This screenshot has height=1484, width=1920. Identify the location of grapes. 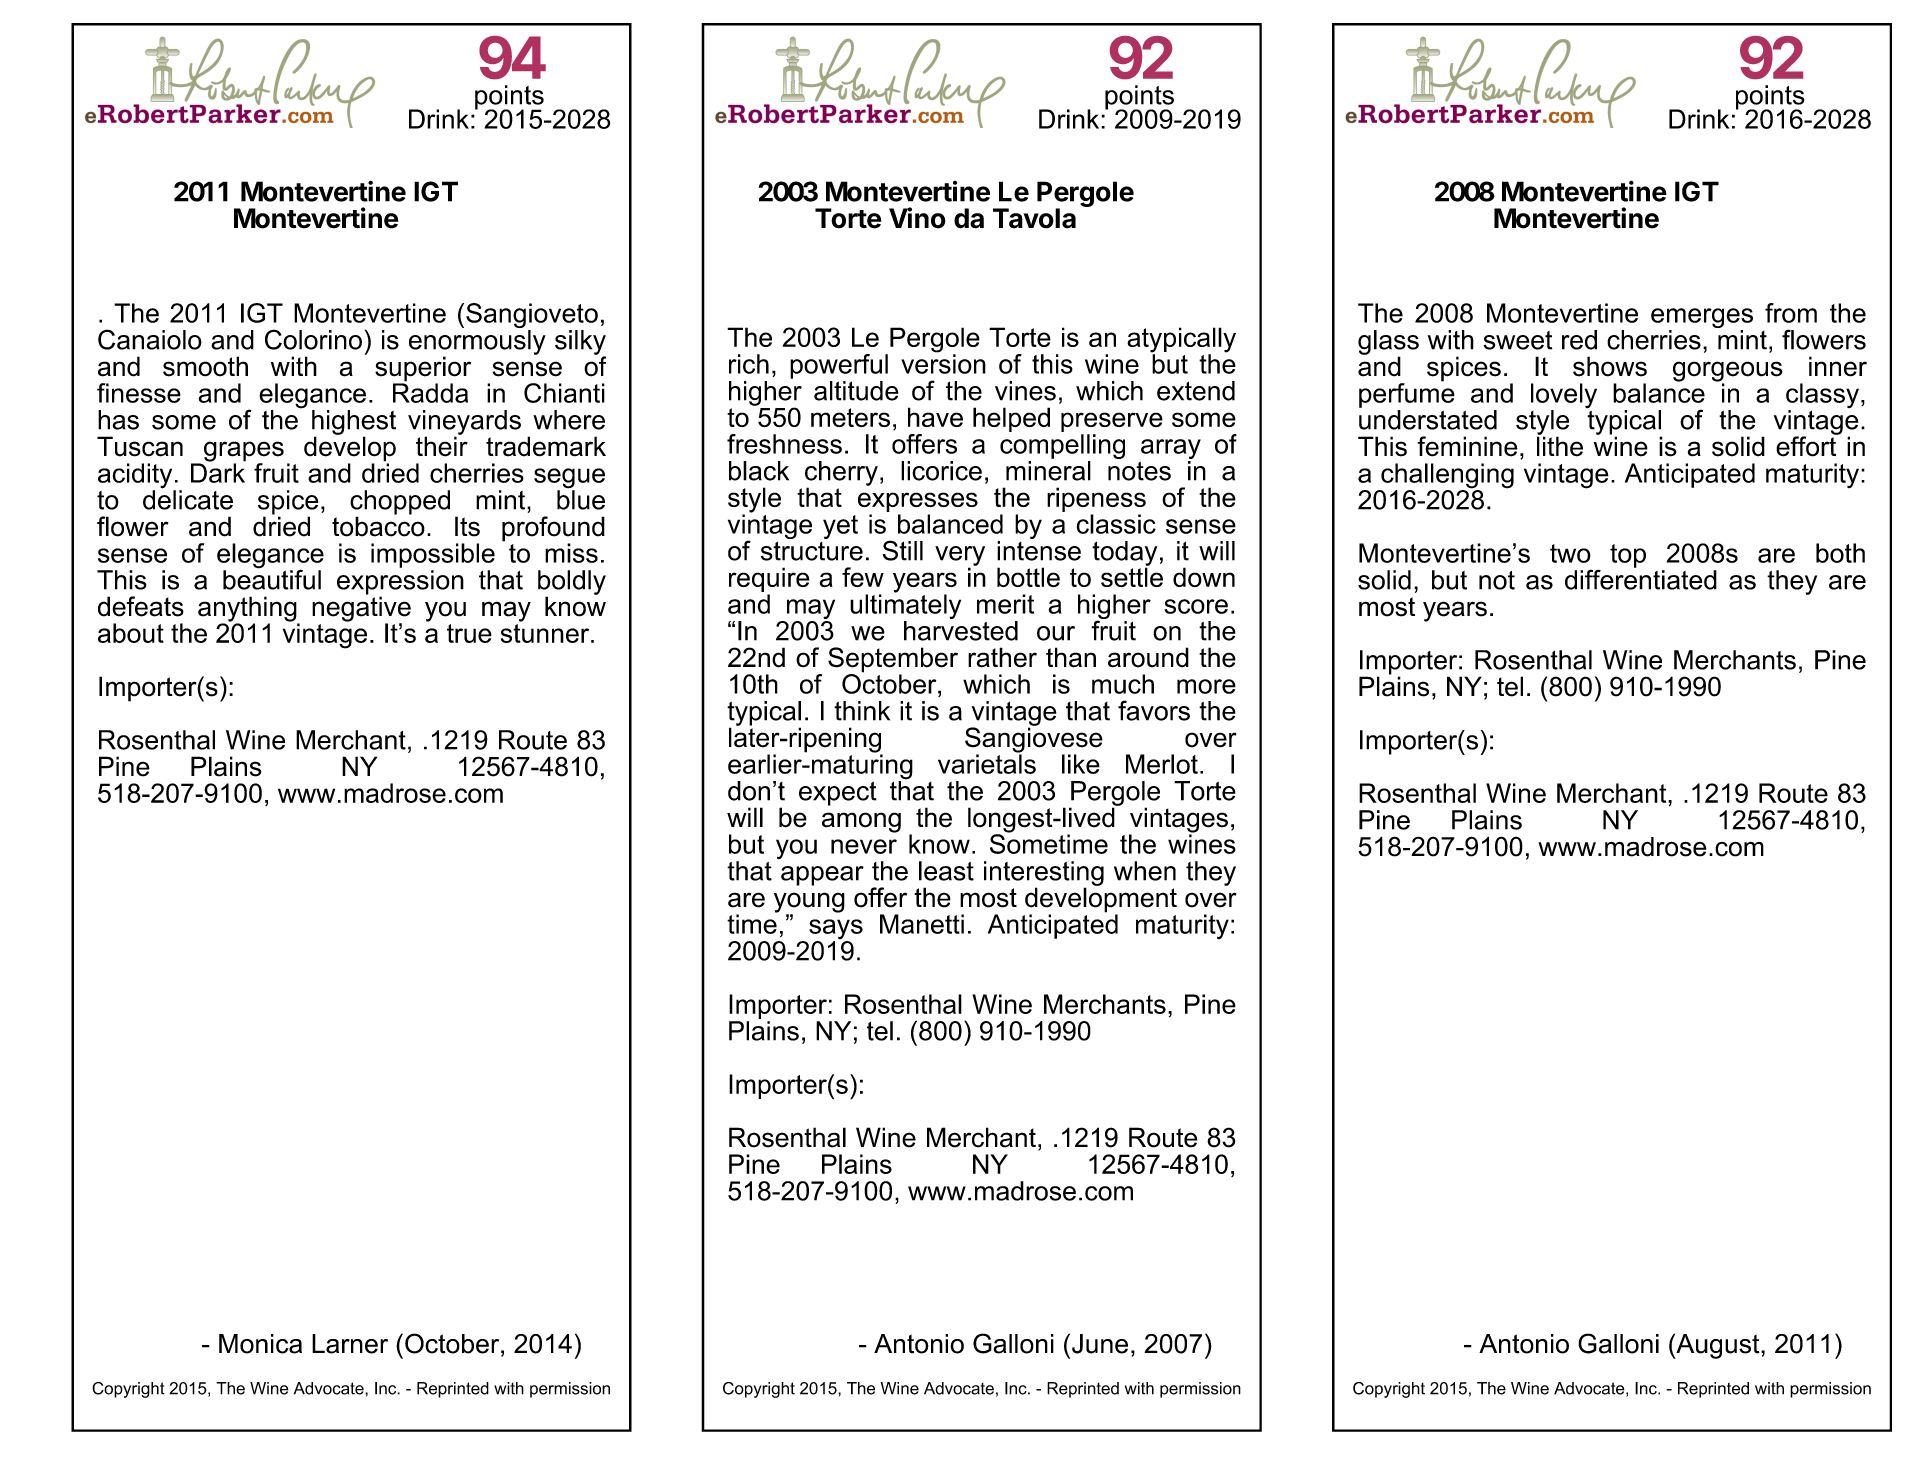
(244, 452).
